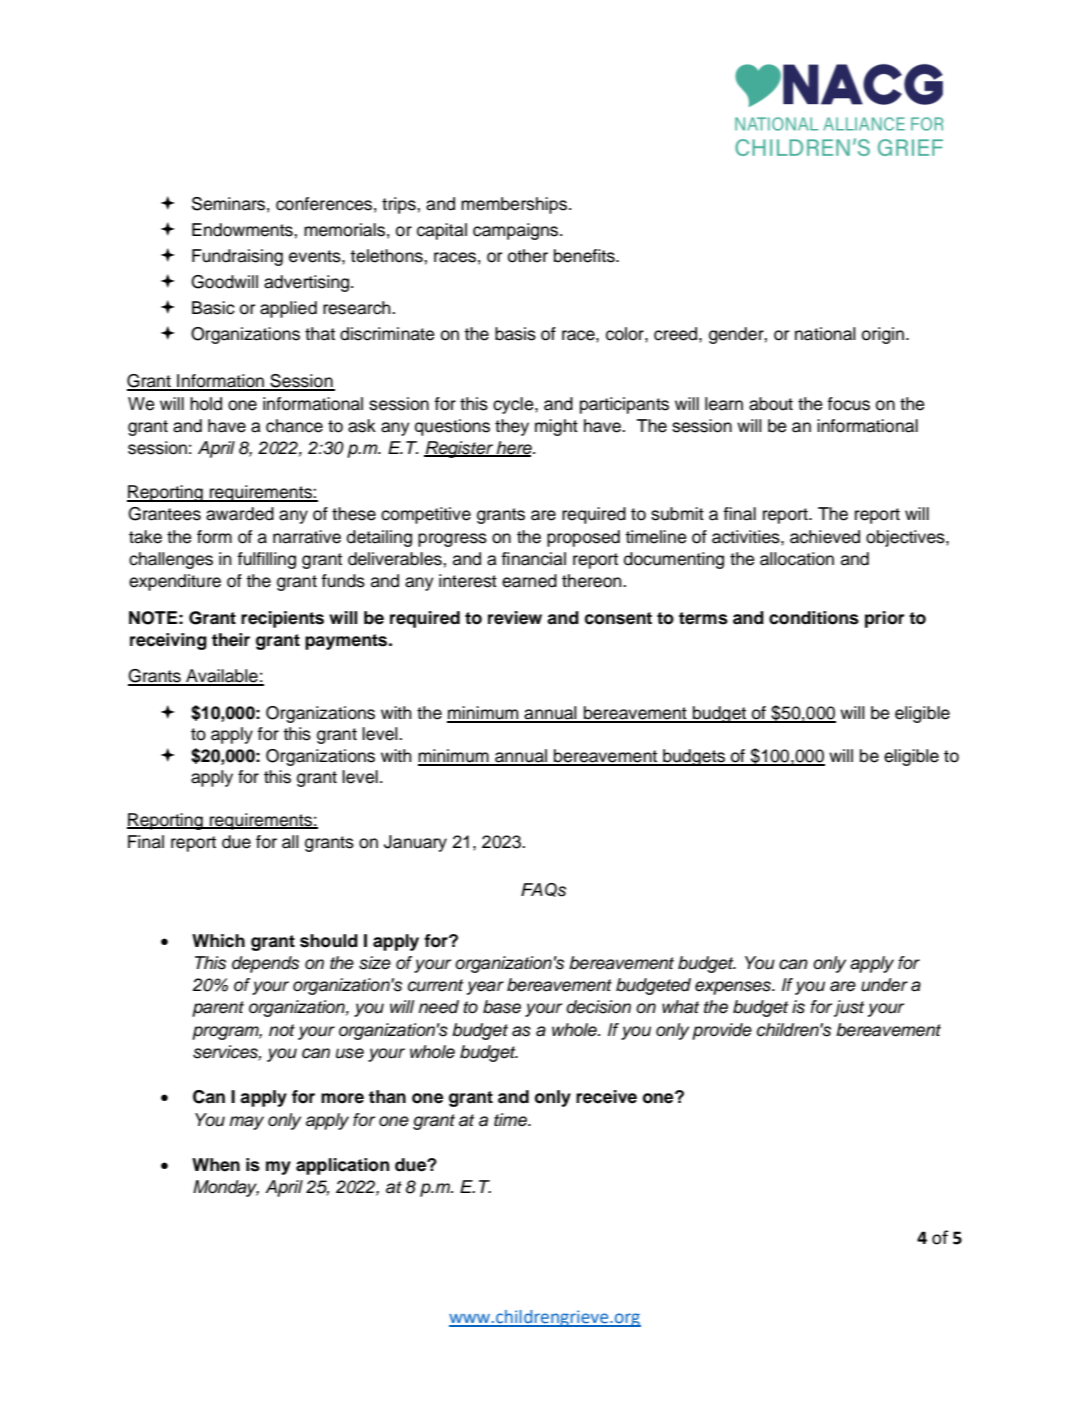 Image resolution: width=1090 pixels, height=1410 pixels. What do you see at coordinates (825, 537) in the document?
I see `achieved` at bounding box center [825, 537].
